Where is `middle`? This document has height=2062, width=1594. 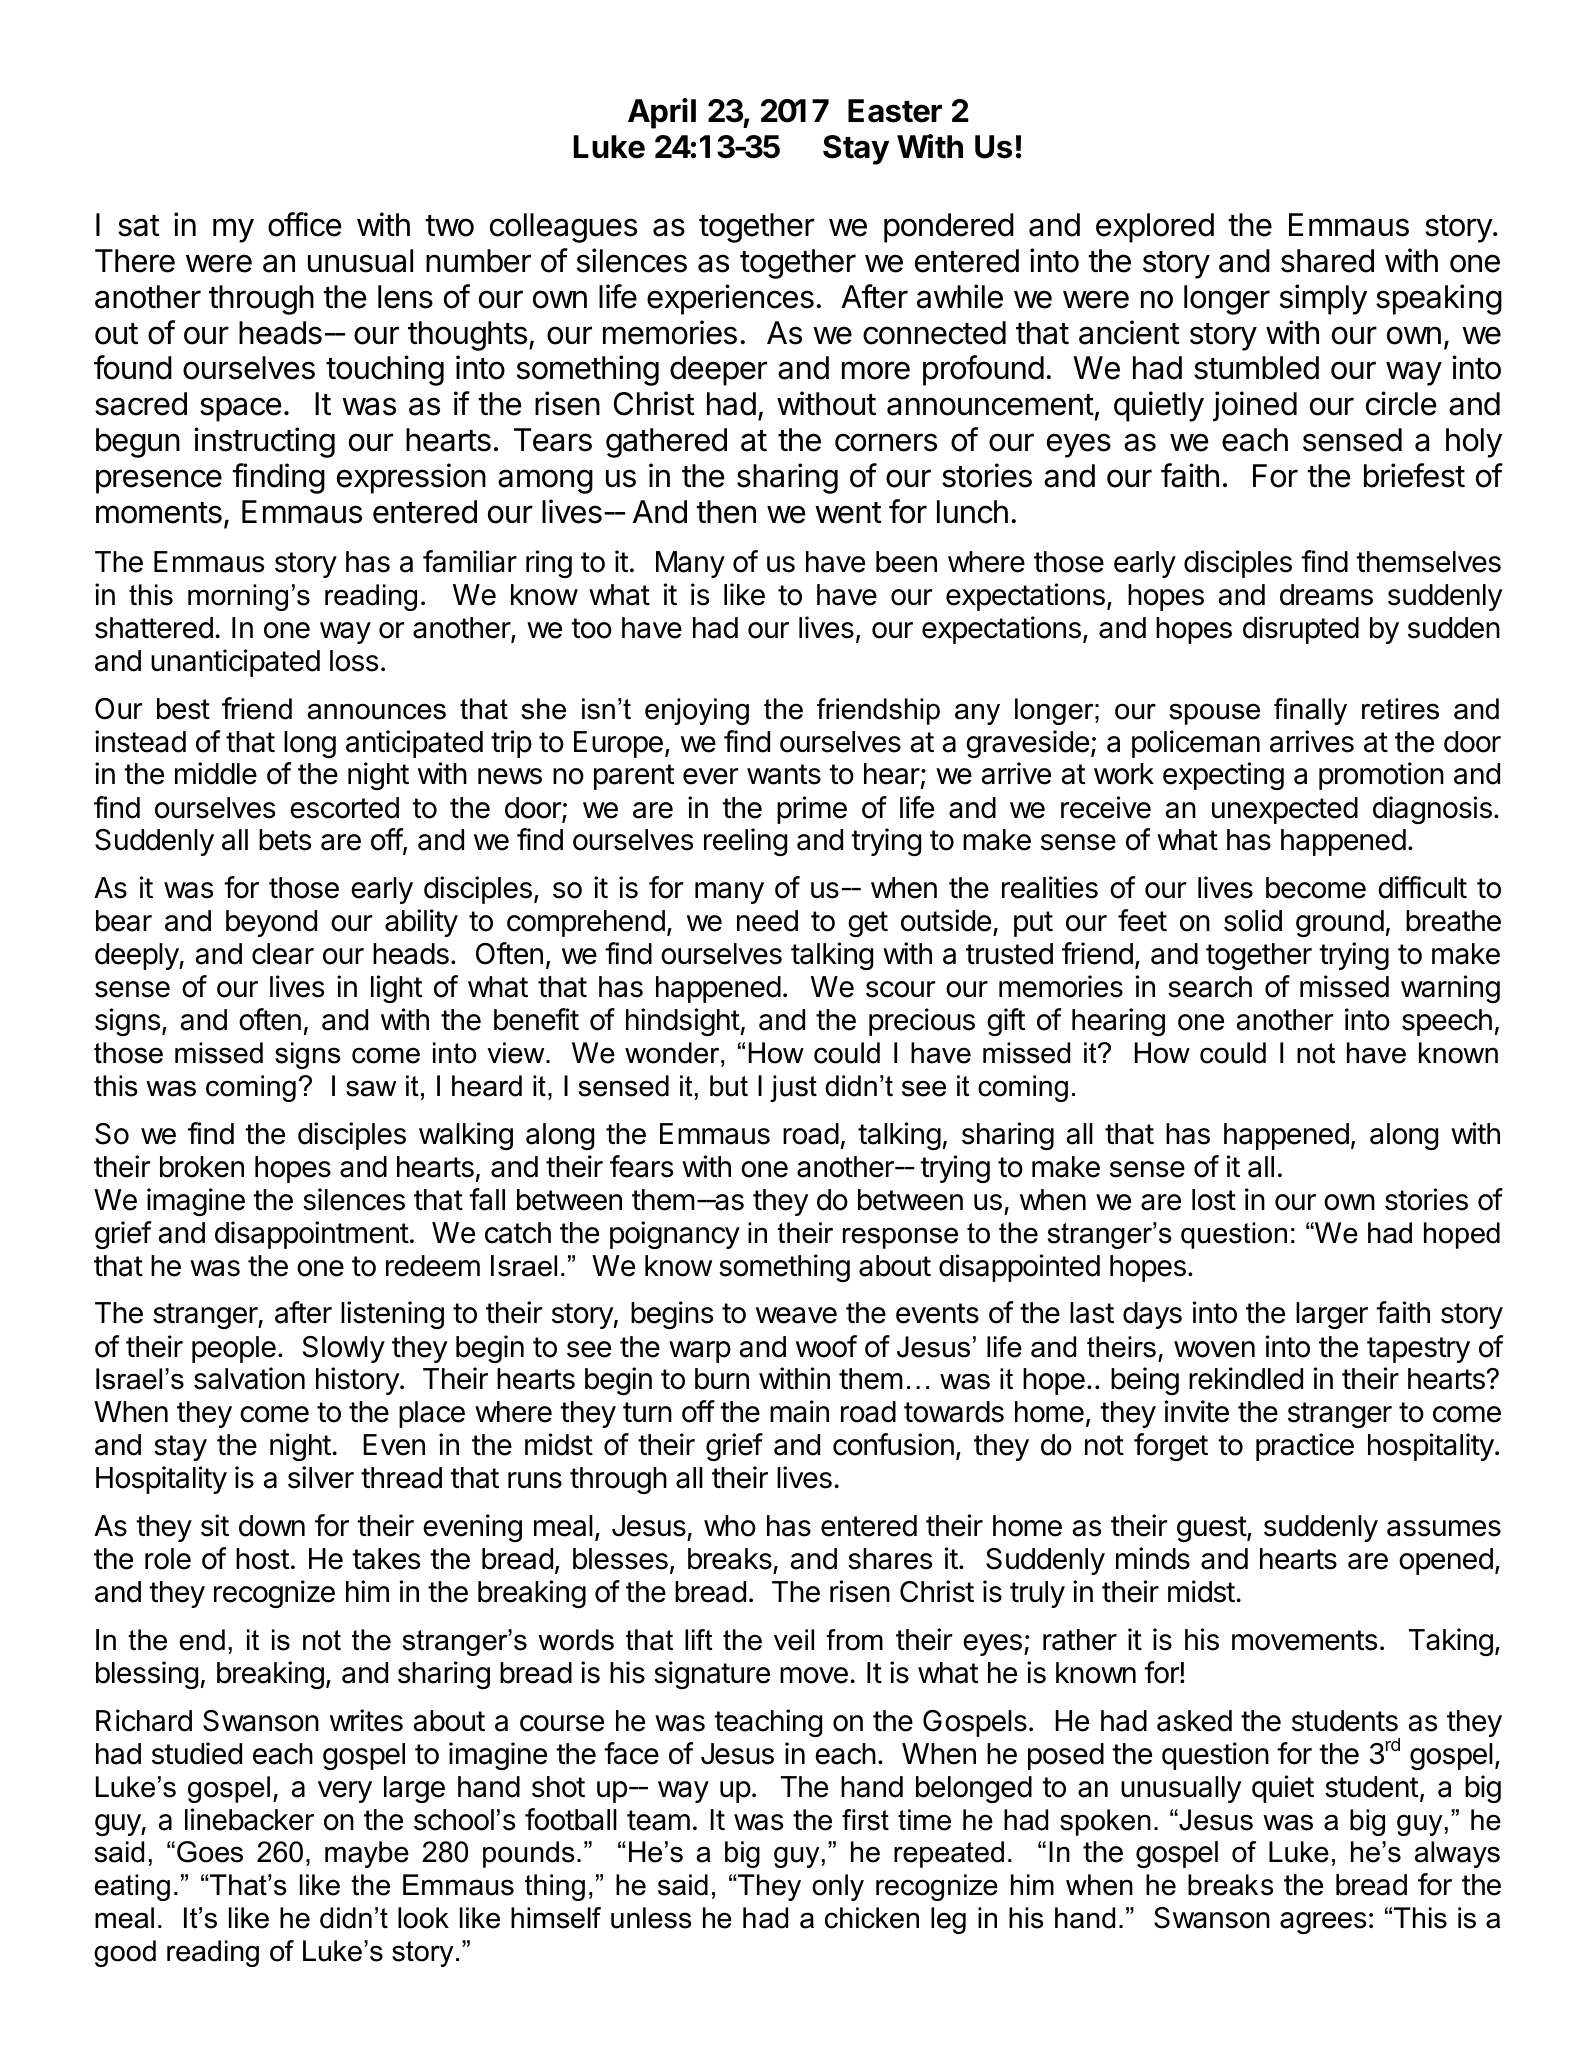 middle is located at coordinates (216, 773).
